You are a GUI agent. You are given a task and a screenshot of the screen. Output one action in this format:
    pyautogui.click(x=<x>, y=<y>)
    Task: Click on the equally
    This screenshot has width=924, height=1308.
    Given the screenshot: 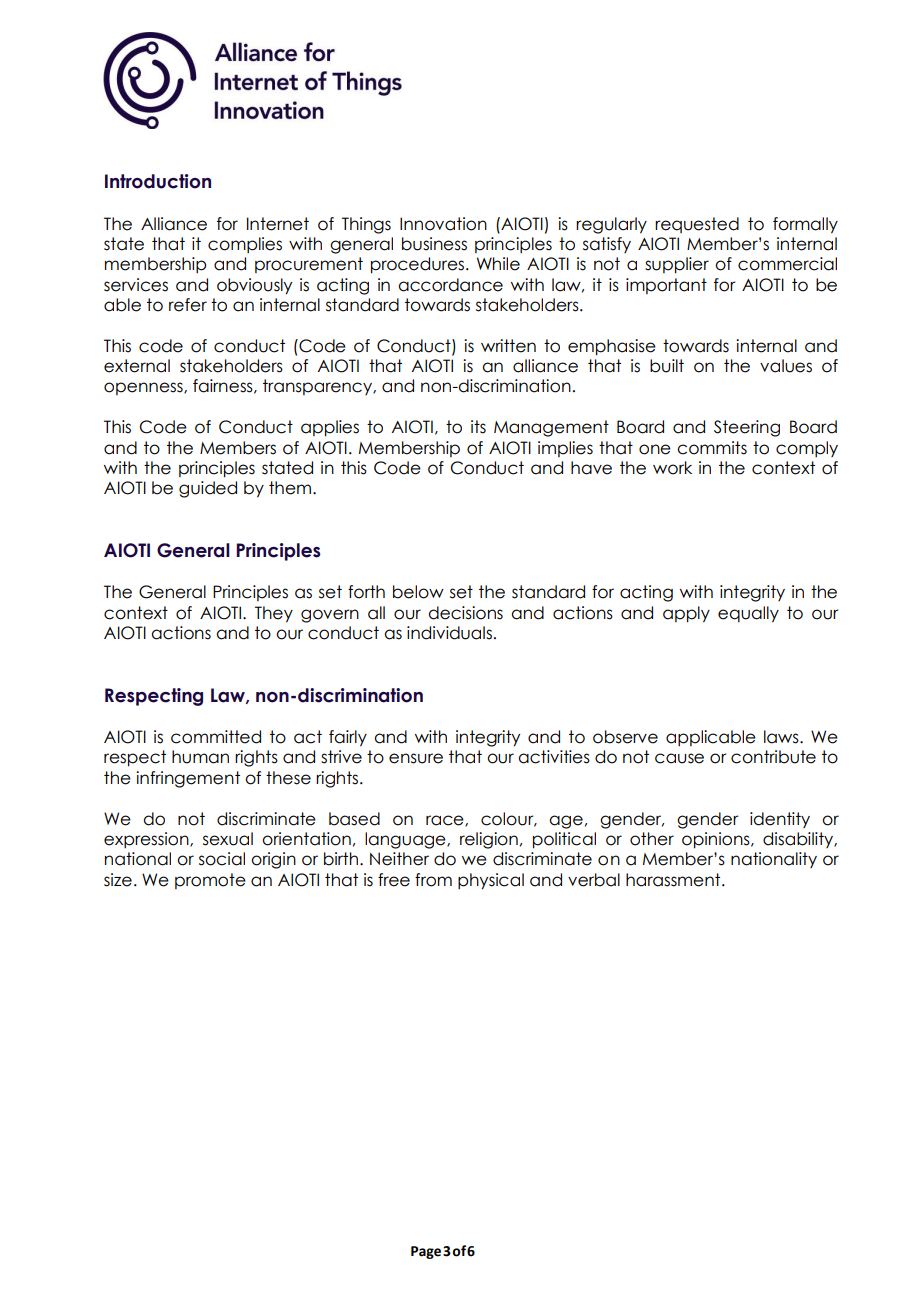 What is the action you would take?
    pyautogui.click(x=748, y=614)
